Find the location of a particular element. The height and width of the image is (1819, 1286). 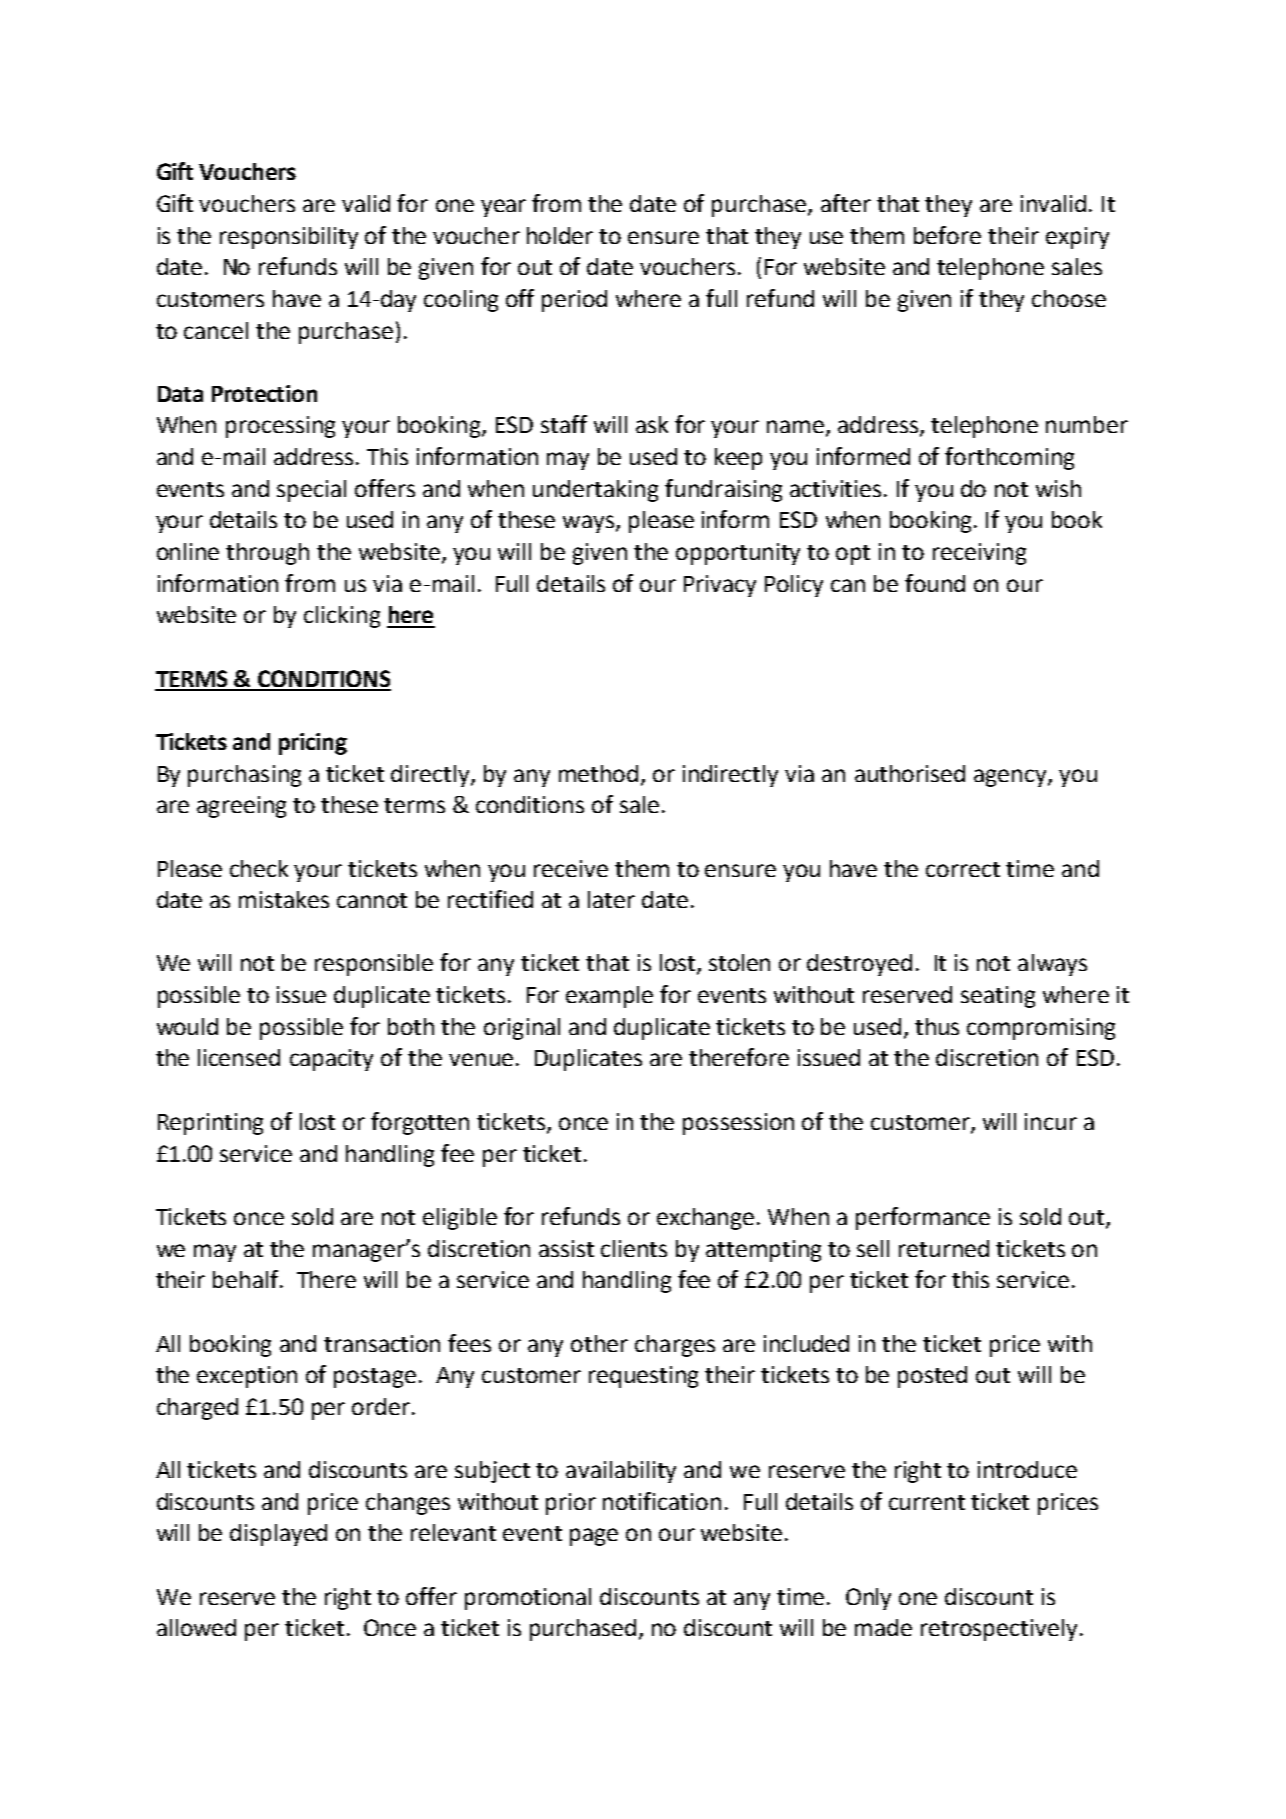

displayed is located at coordinates (278, 1535).
